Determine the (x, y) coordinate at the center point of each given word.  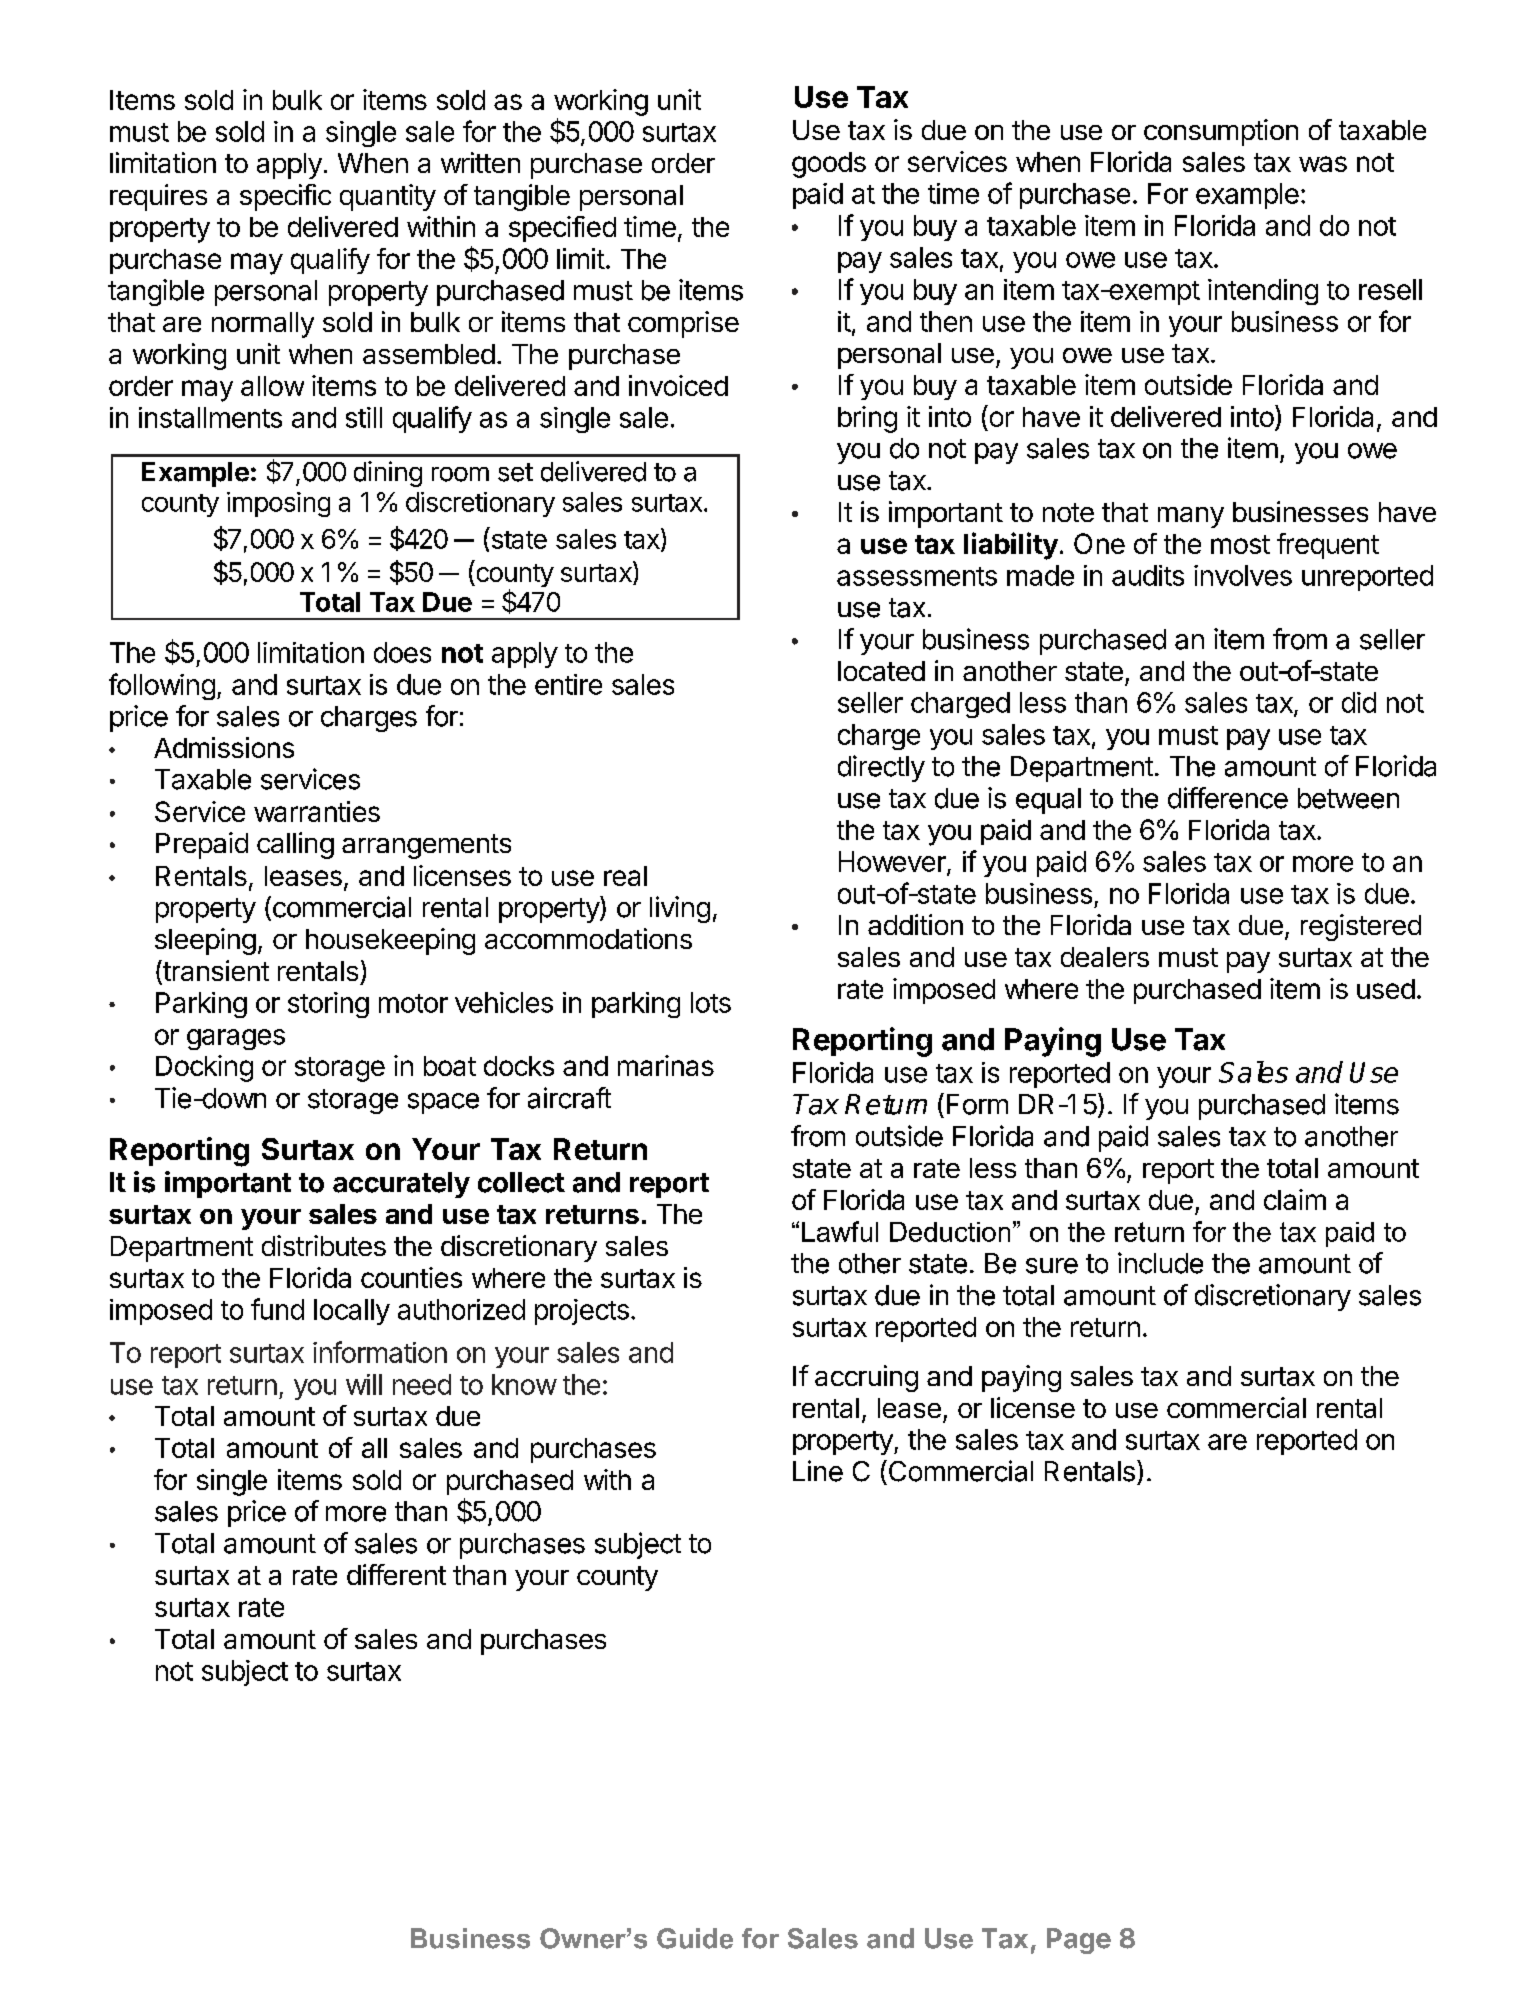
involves (1243, 575)
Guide (695, 1938)
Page (1079, 1941)
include (1160, 1263)
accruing (866, 1378)
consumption (1221, 132)
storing (328, 1005)
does (402, 652)
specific (285, 197)
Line (818, 1471)
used (1386, 989)
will (364, 1384)
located (881, 671)
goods (829, 165)
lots (711, 1002)
